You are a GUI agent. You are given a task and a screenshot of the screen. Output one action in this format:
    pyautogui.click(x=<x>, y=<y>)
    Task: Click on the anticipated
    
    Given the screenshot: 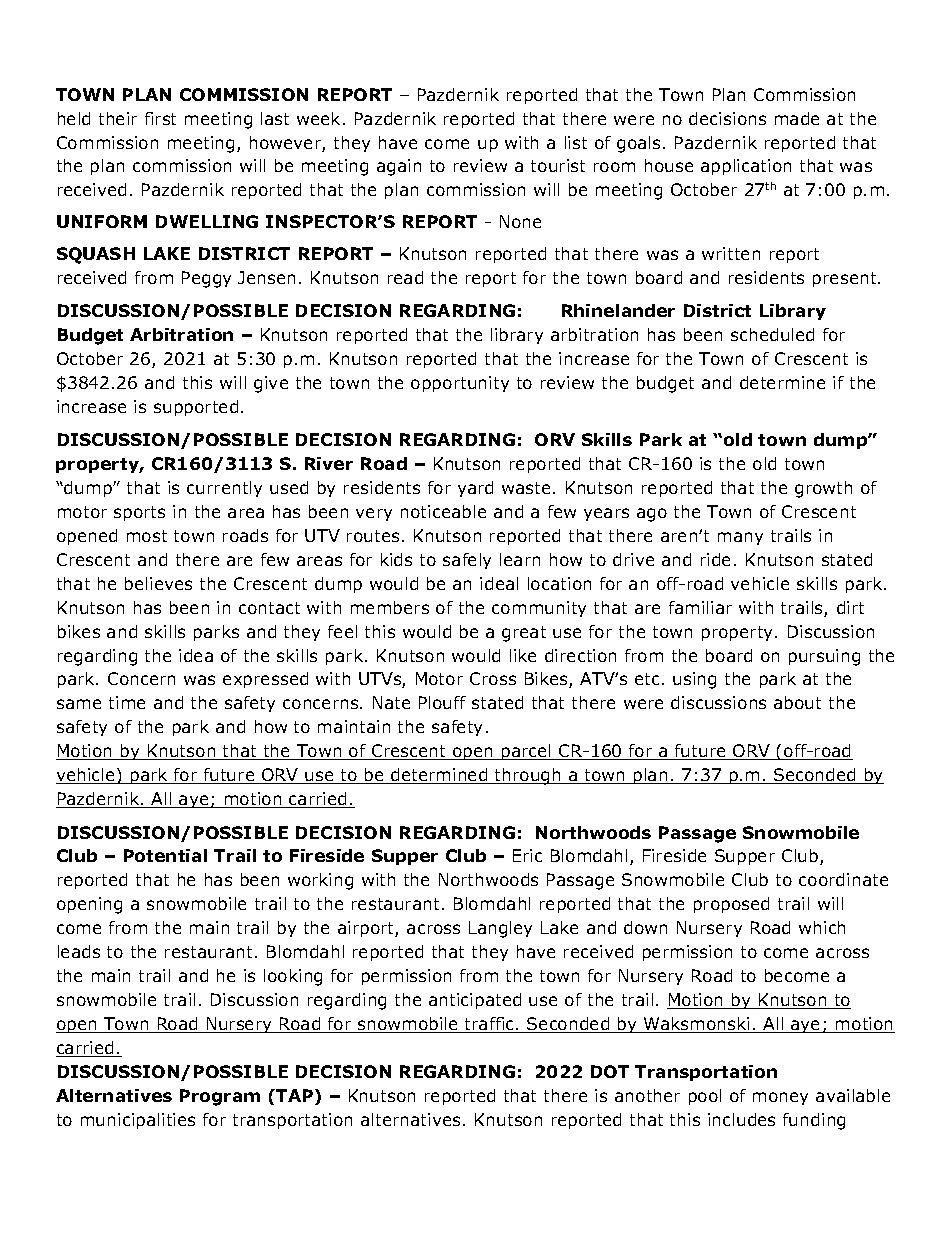 What is the action you would take?
    pyautogui.click(x=475, y=1001)
